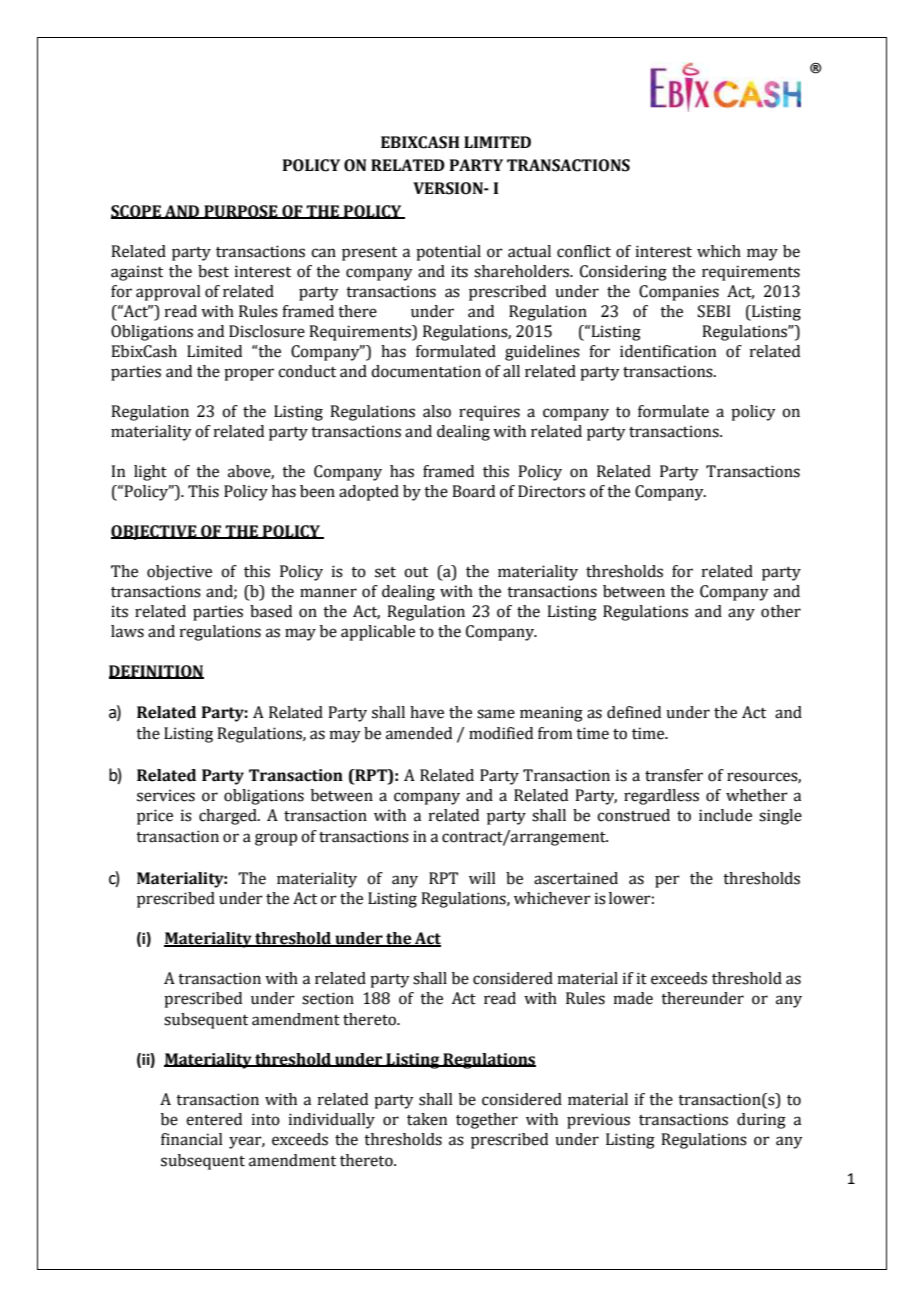 This image has height=1307, width=924. I want to click on taken, so click(427, 1119).
